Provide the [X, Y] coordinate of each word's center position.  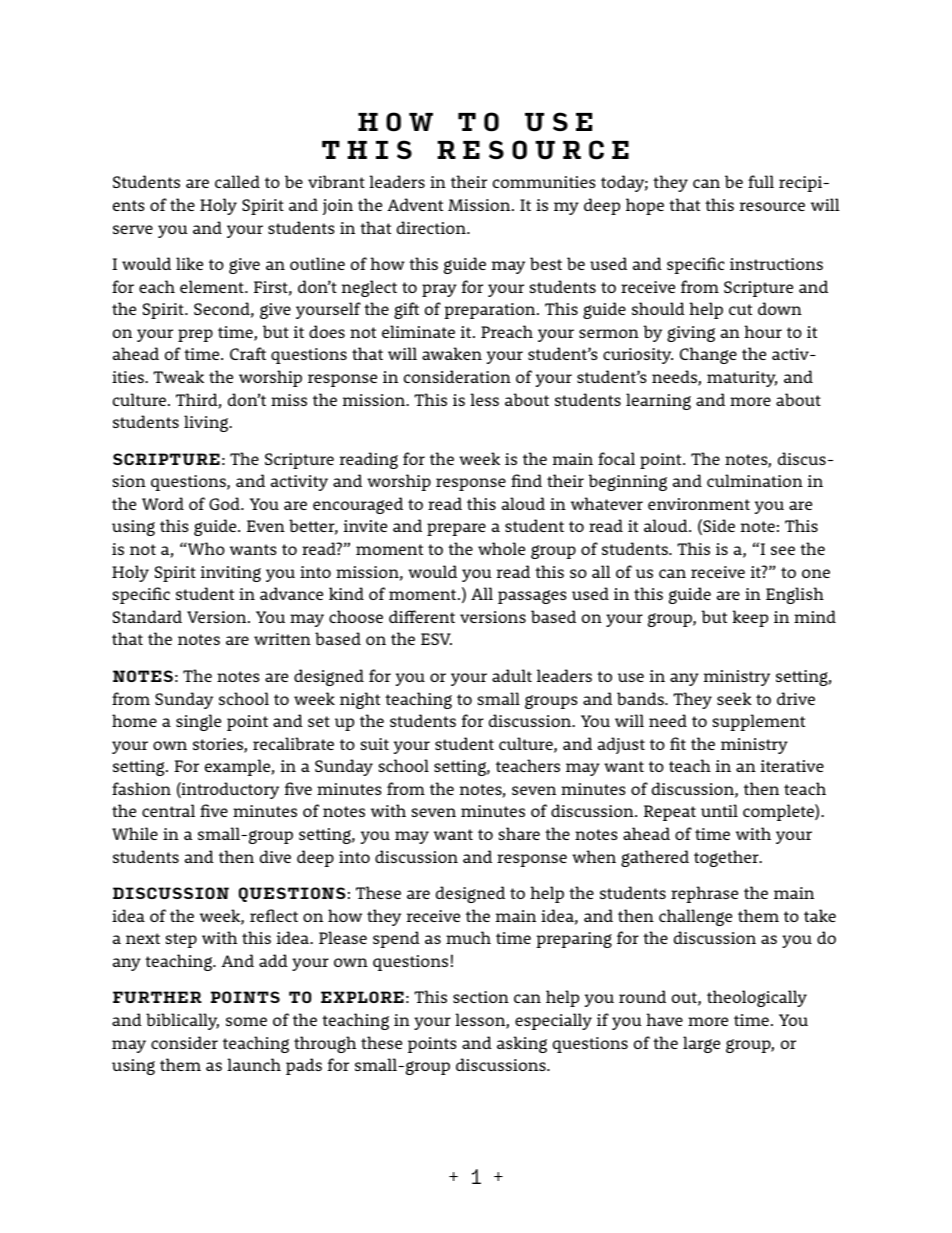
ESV [436, 639]
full [761, 181]
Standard [147, 616]
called [237, 181]
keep [750, 618]
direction [432, 227]
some [246, 1021]
